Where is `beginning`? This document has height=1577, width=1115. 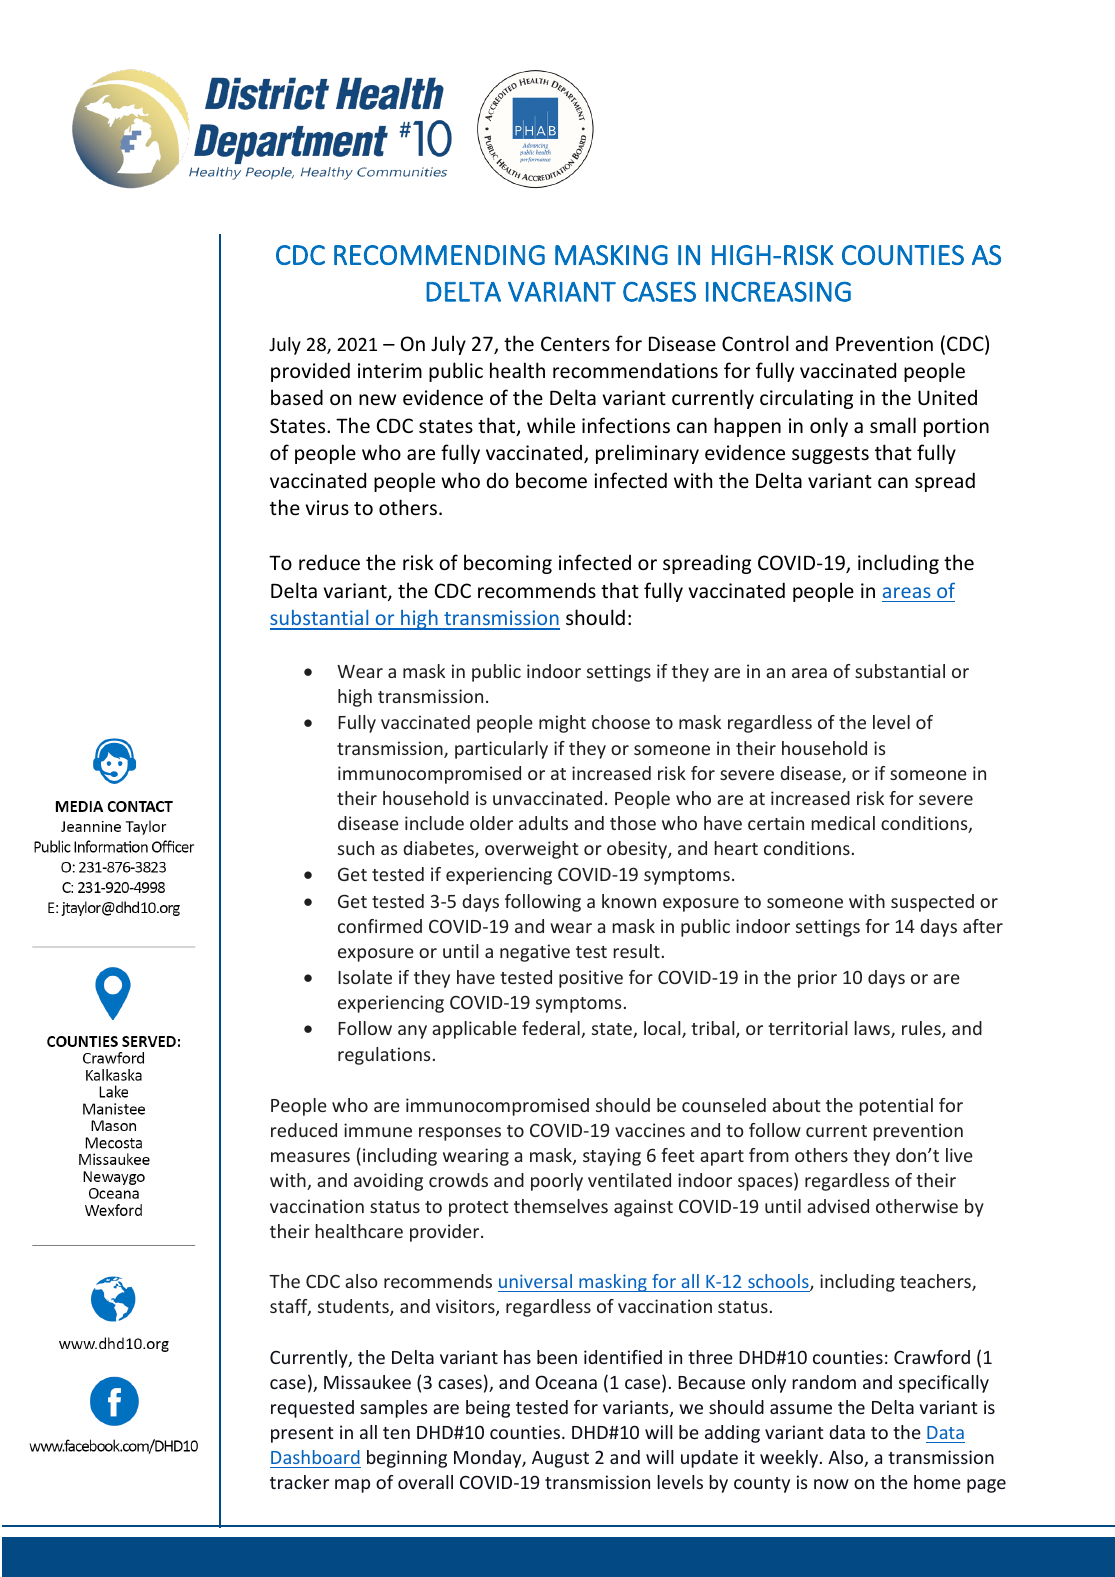 beginning is located at coordinates (407, 1459).
